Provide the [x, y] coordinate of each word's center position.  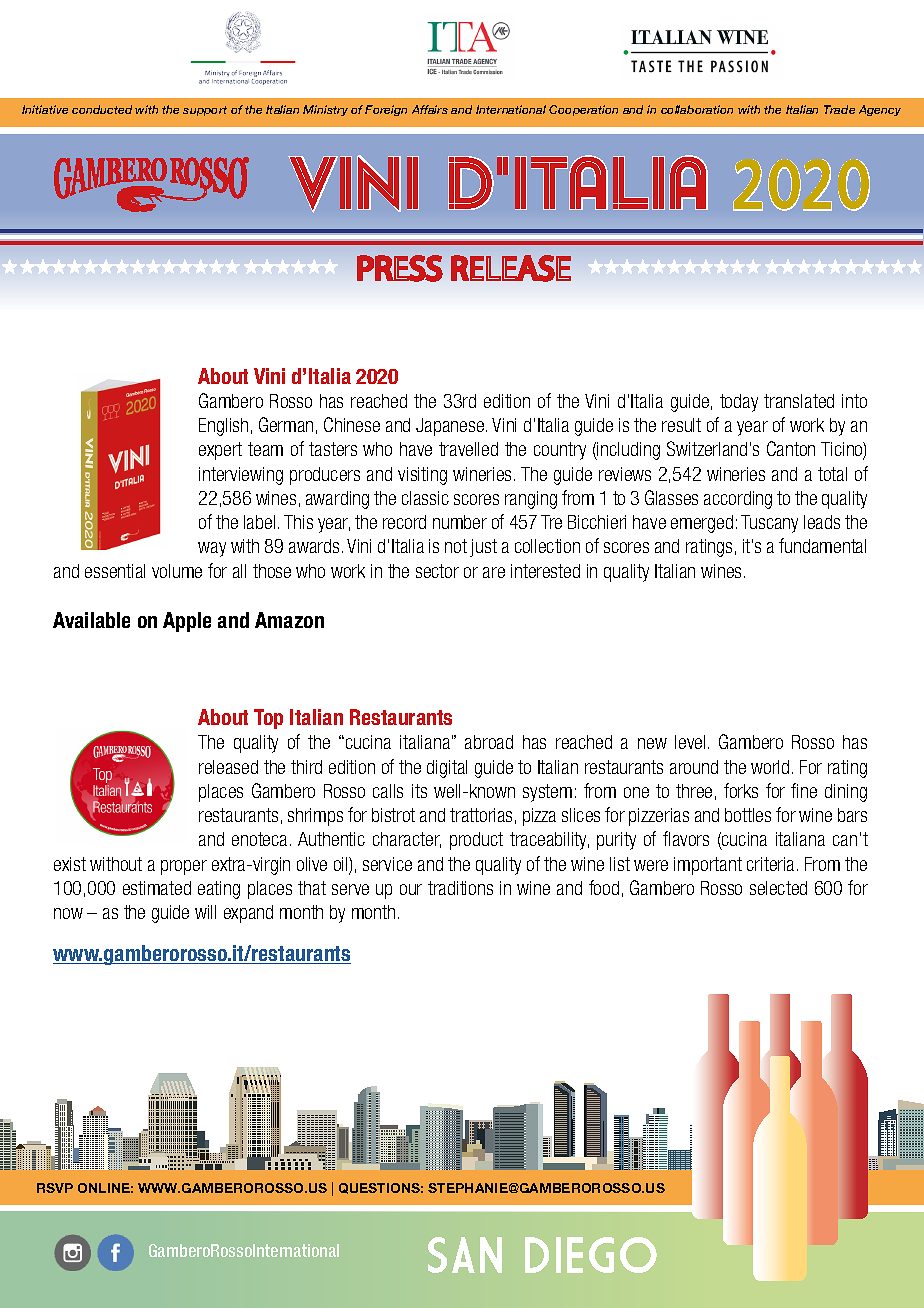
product [476, 841]
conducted [102, 109]
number [460, 522]
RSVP [55, 1188]
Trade [839, 109]
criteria [772, 864]
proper [184, 867]
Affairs [430, 109]
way [212, 549]
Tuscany [769, 524]
